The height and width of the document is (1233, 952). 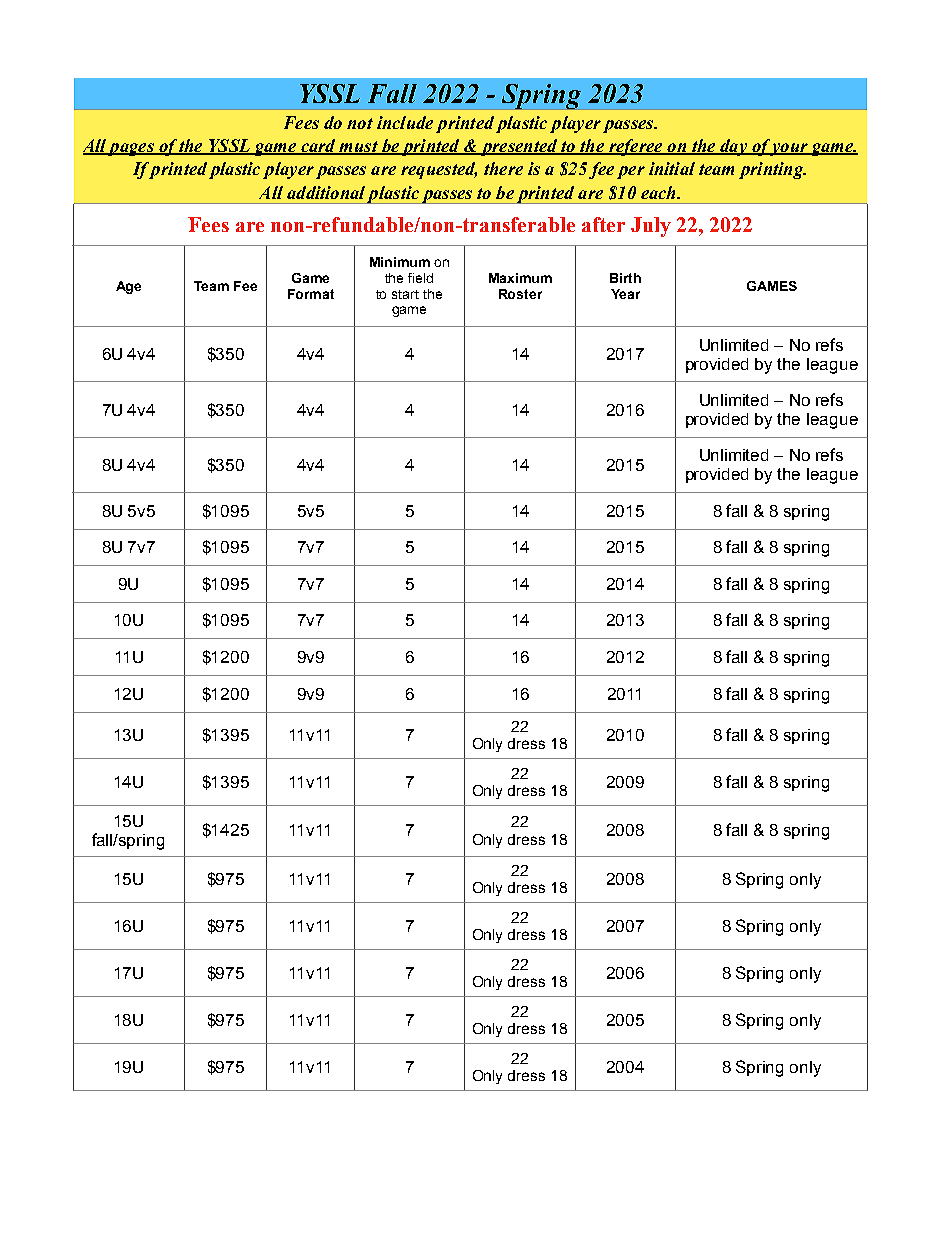 I want to click on after, so click(x=603, y=224).
